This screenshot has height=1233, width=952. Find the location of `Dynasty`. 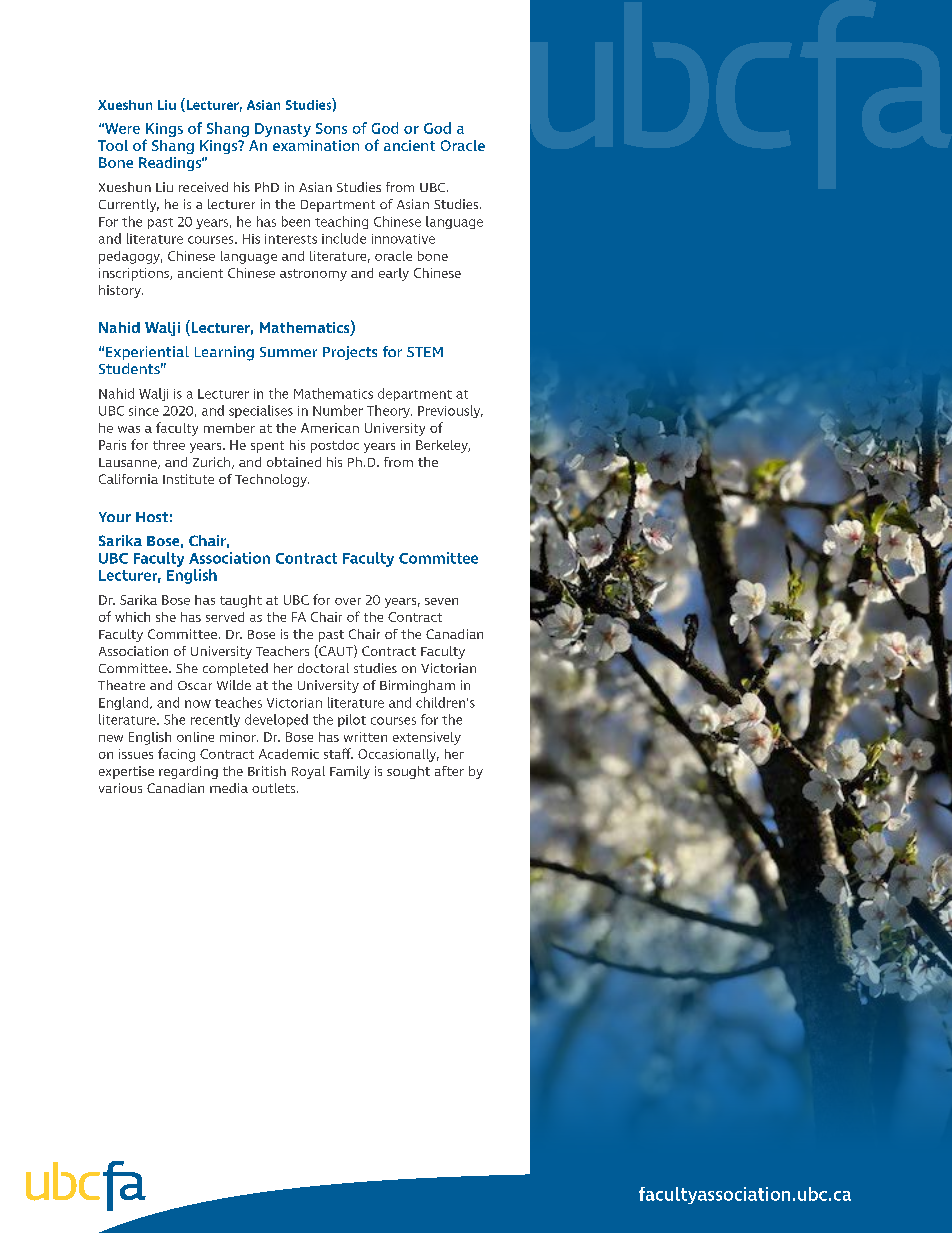

Dynasty is located at coordinates (283, 130).
